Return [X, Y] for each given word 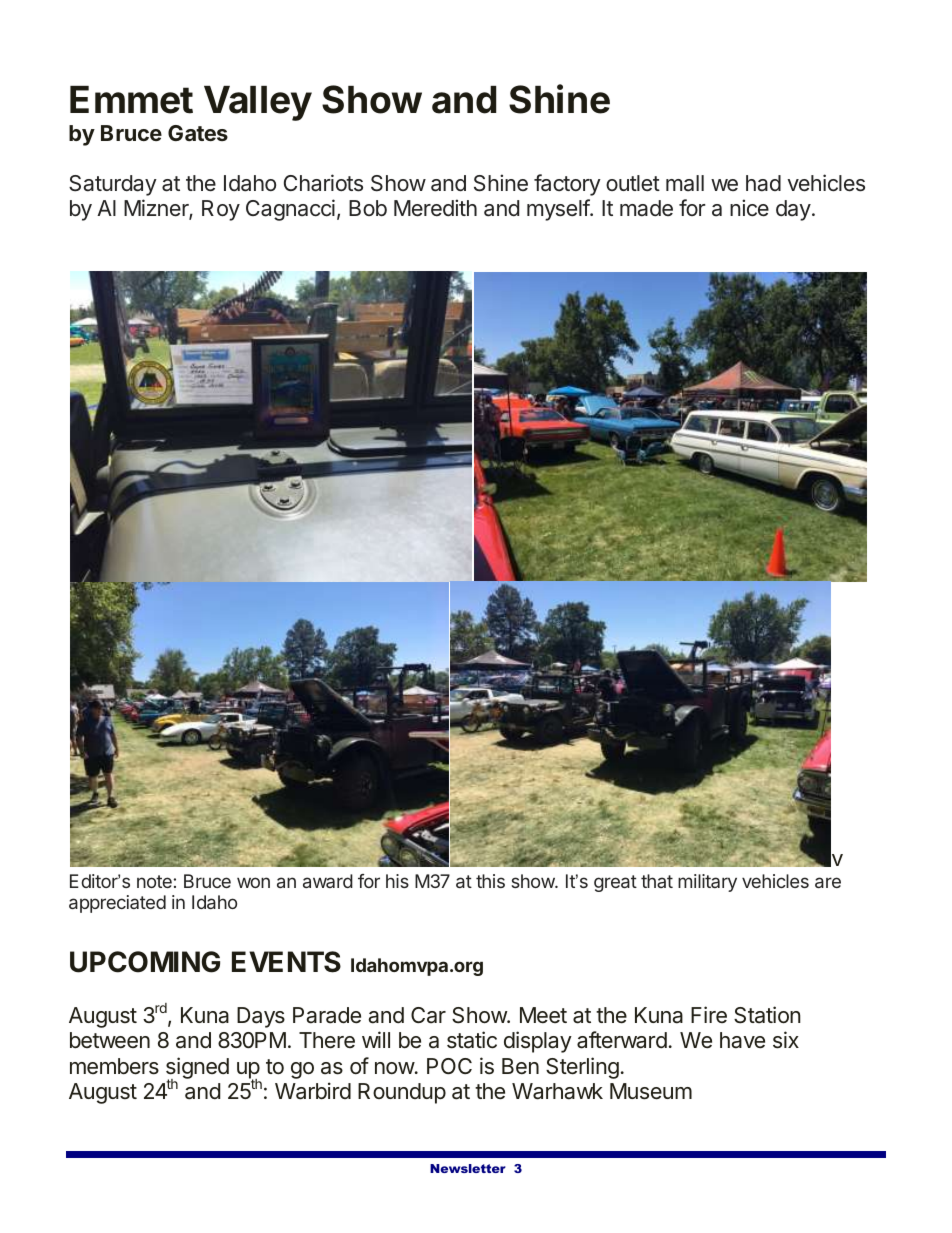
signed [197, 1069]
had [763, 183]
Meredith [435, 208]
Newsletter [468, 1168]
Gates [198, 133]
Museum [651, 1091]
